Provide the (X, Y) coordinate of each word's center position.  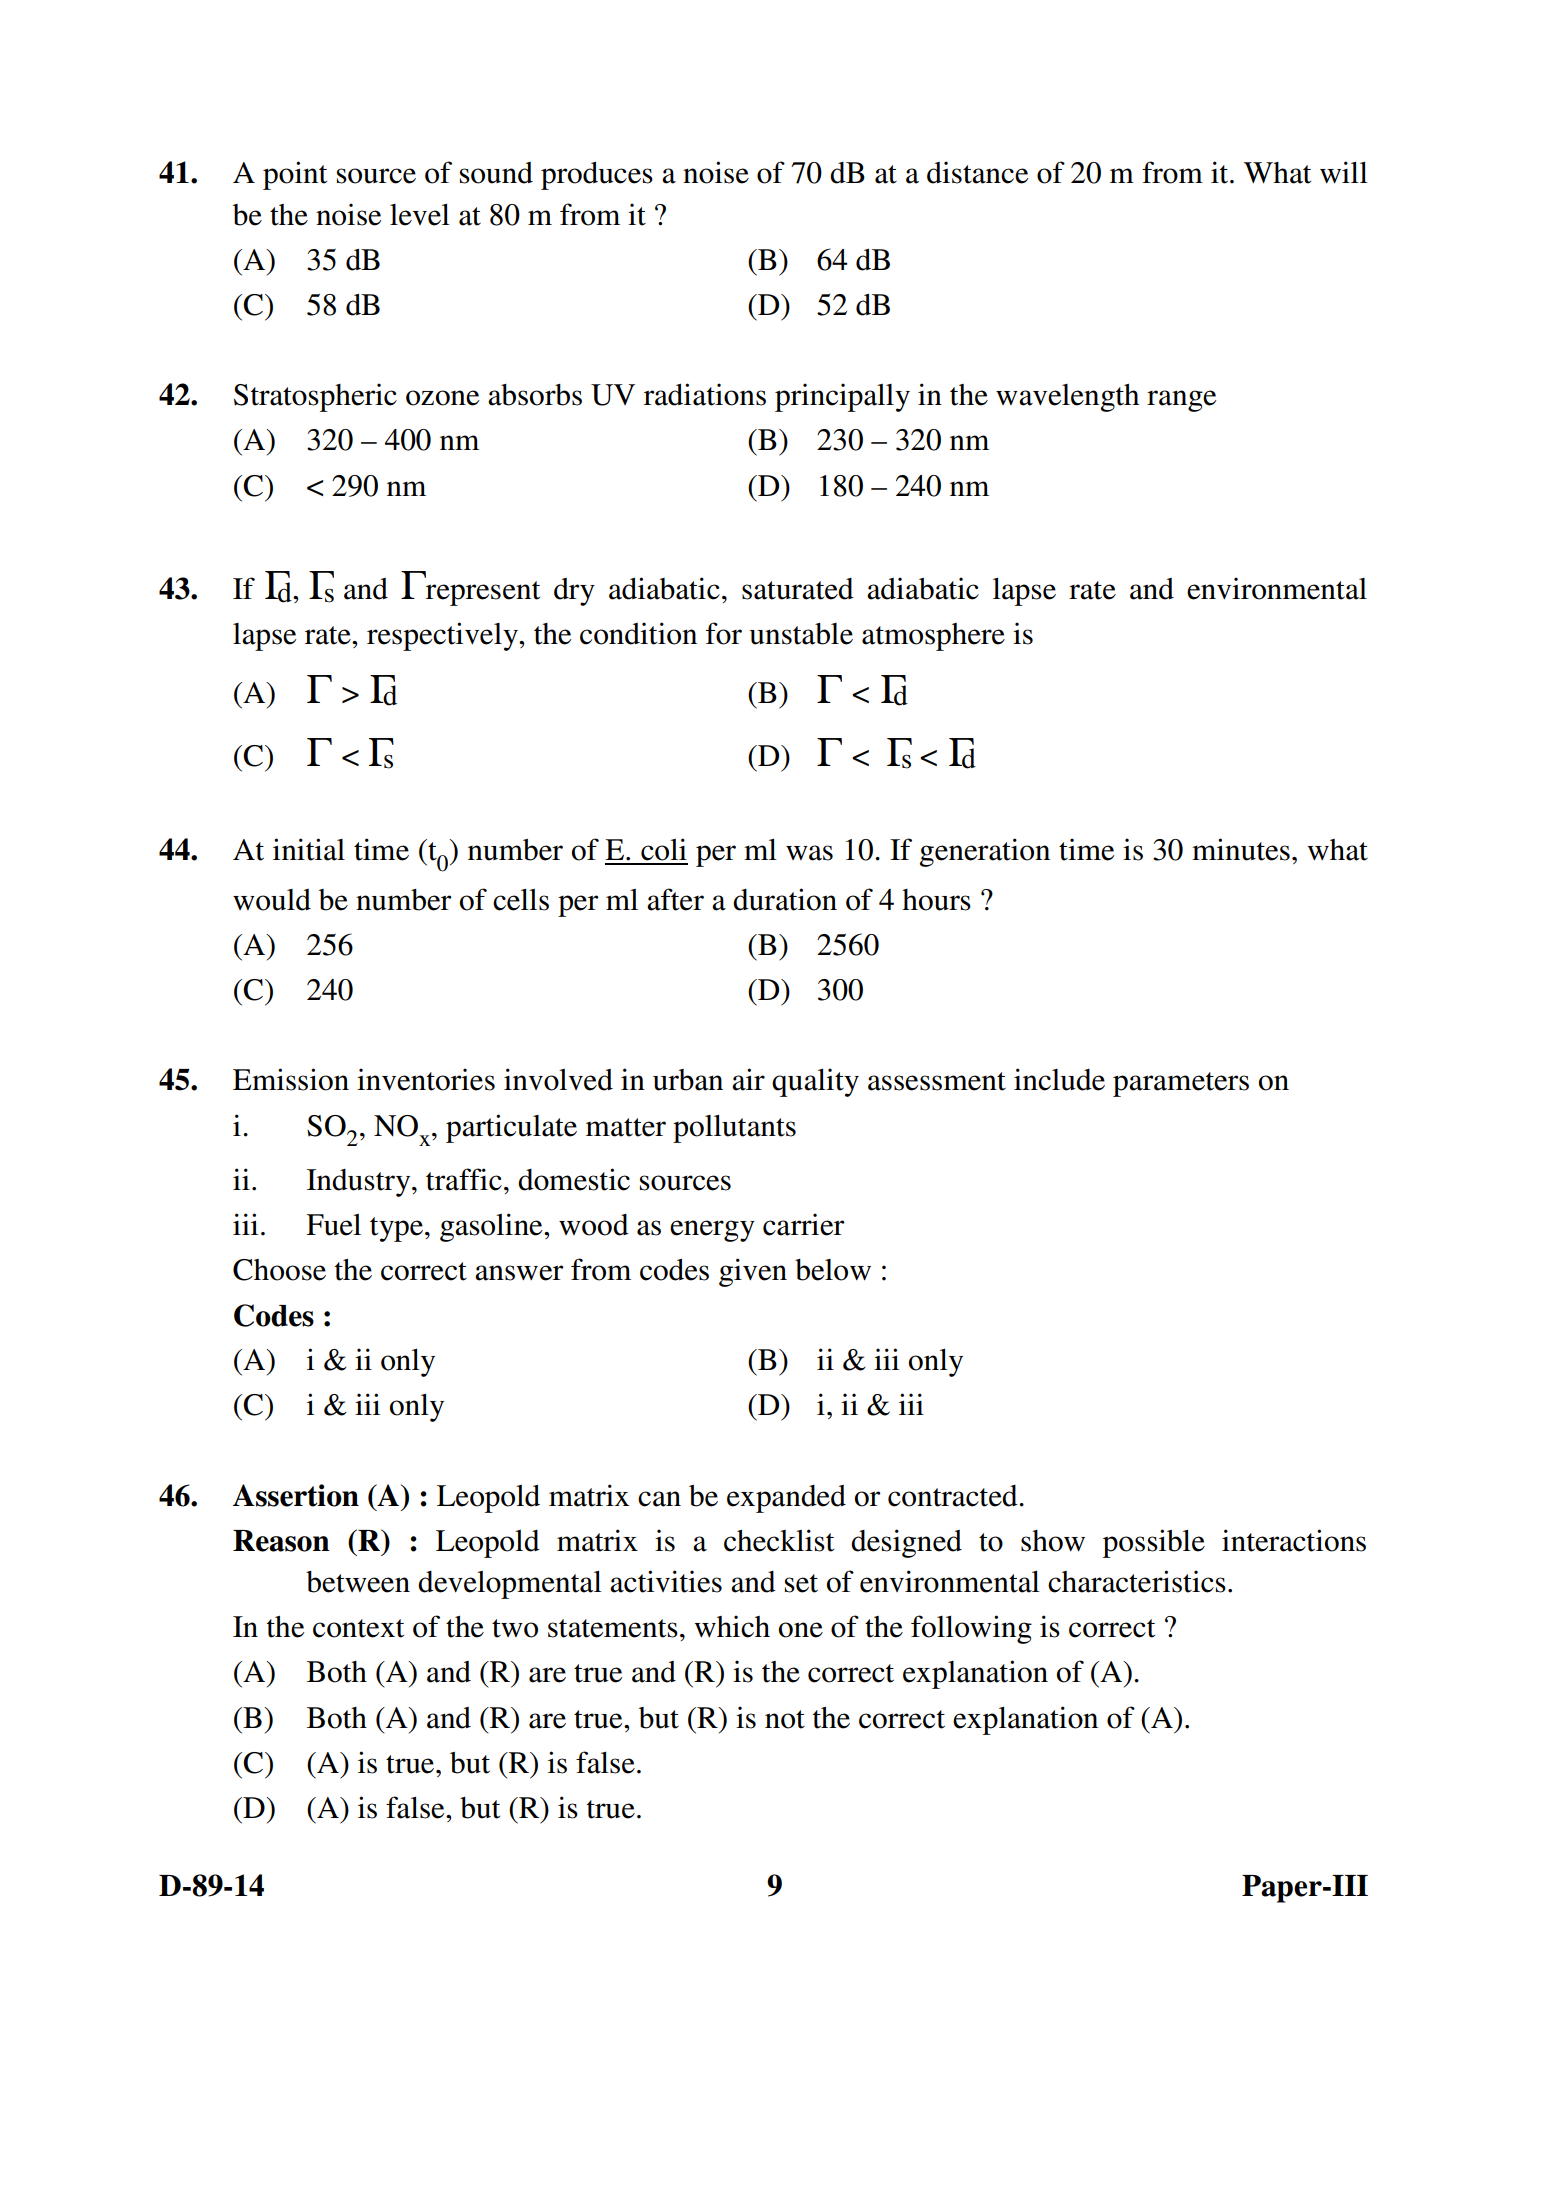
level (420, 215)
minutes (1241, 849)
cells (521, 900)
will (1344, 172)
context (358, 1628)
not (785, 1719)
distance (977, 172)
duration (785, 899)
